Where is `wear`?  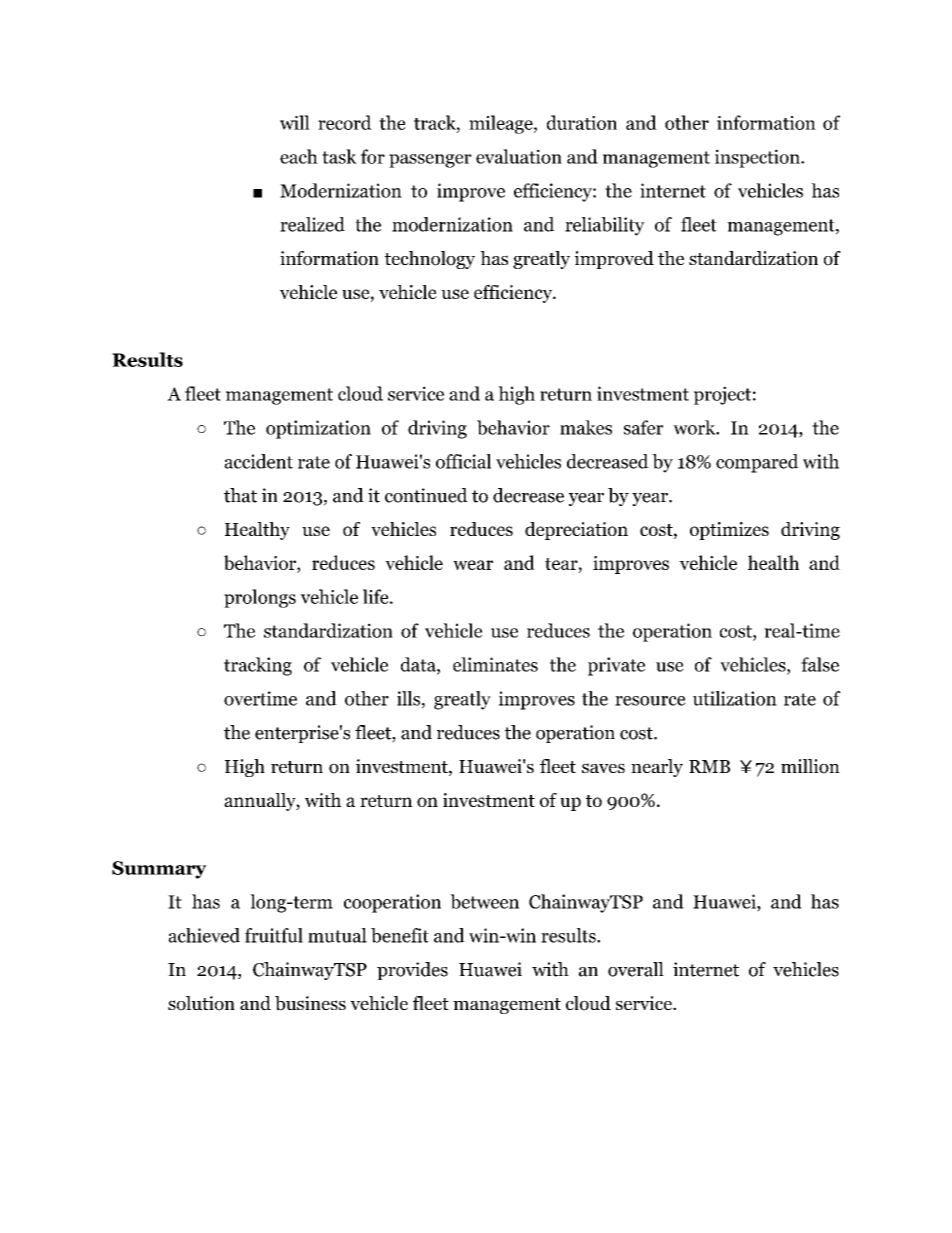 wear is located at coordinates (473, 565).
